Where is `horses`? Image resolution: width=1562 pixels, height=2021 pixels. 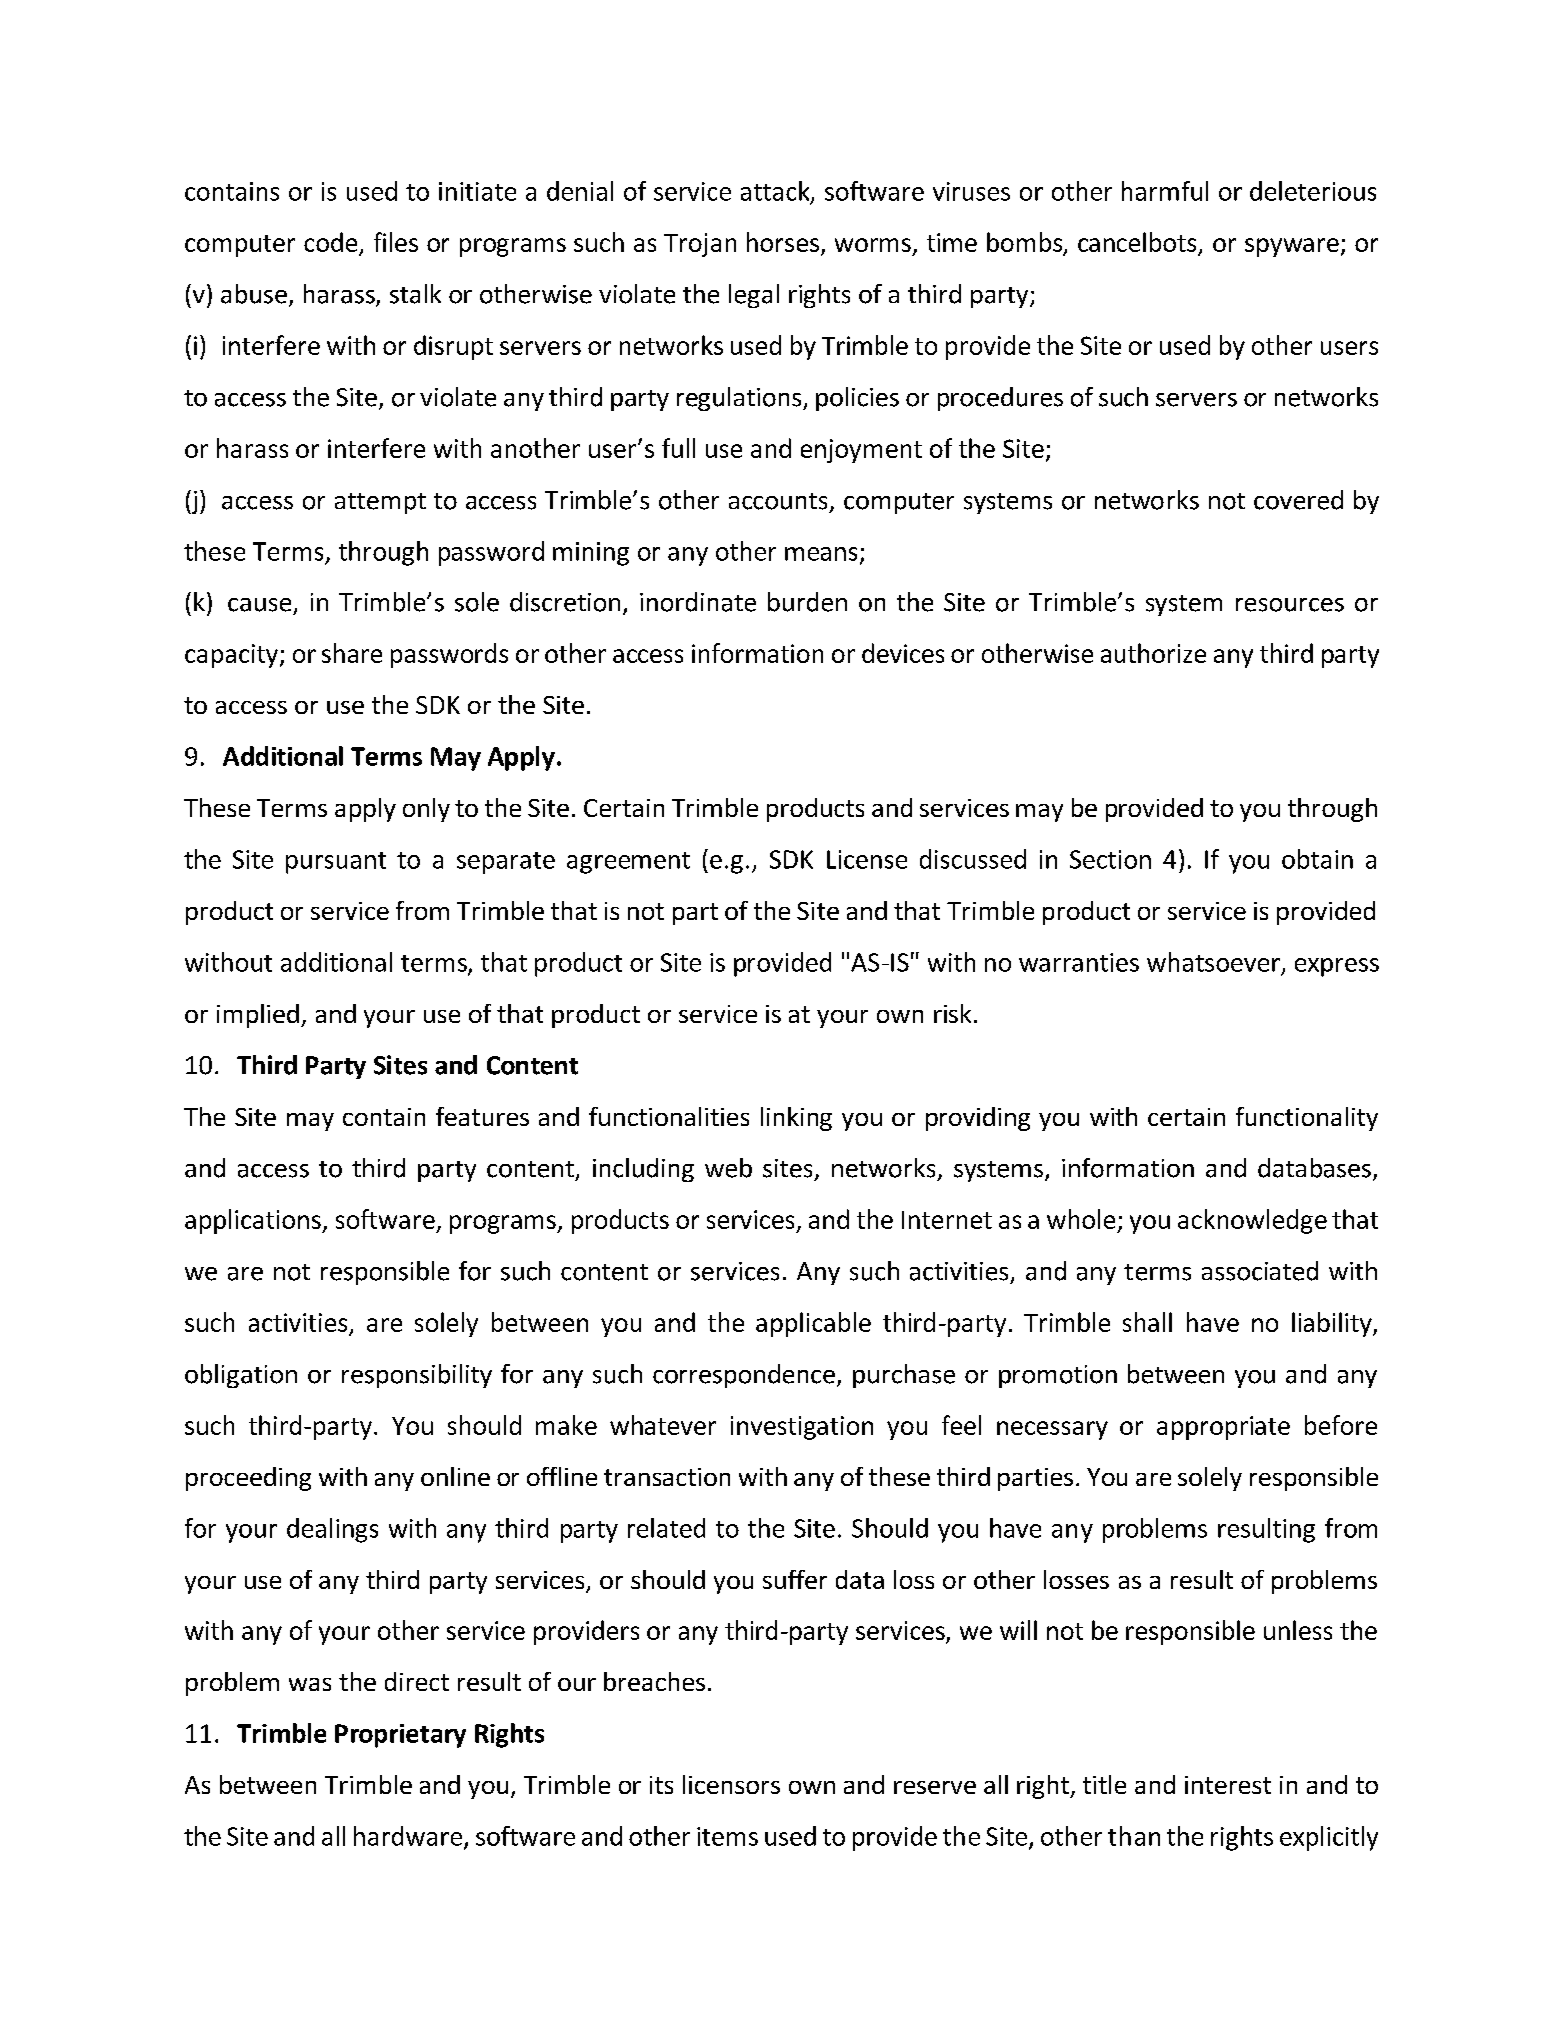
horses is located at coordinates (783, 242).
